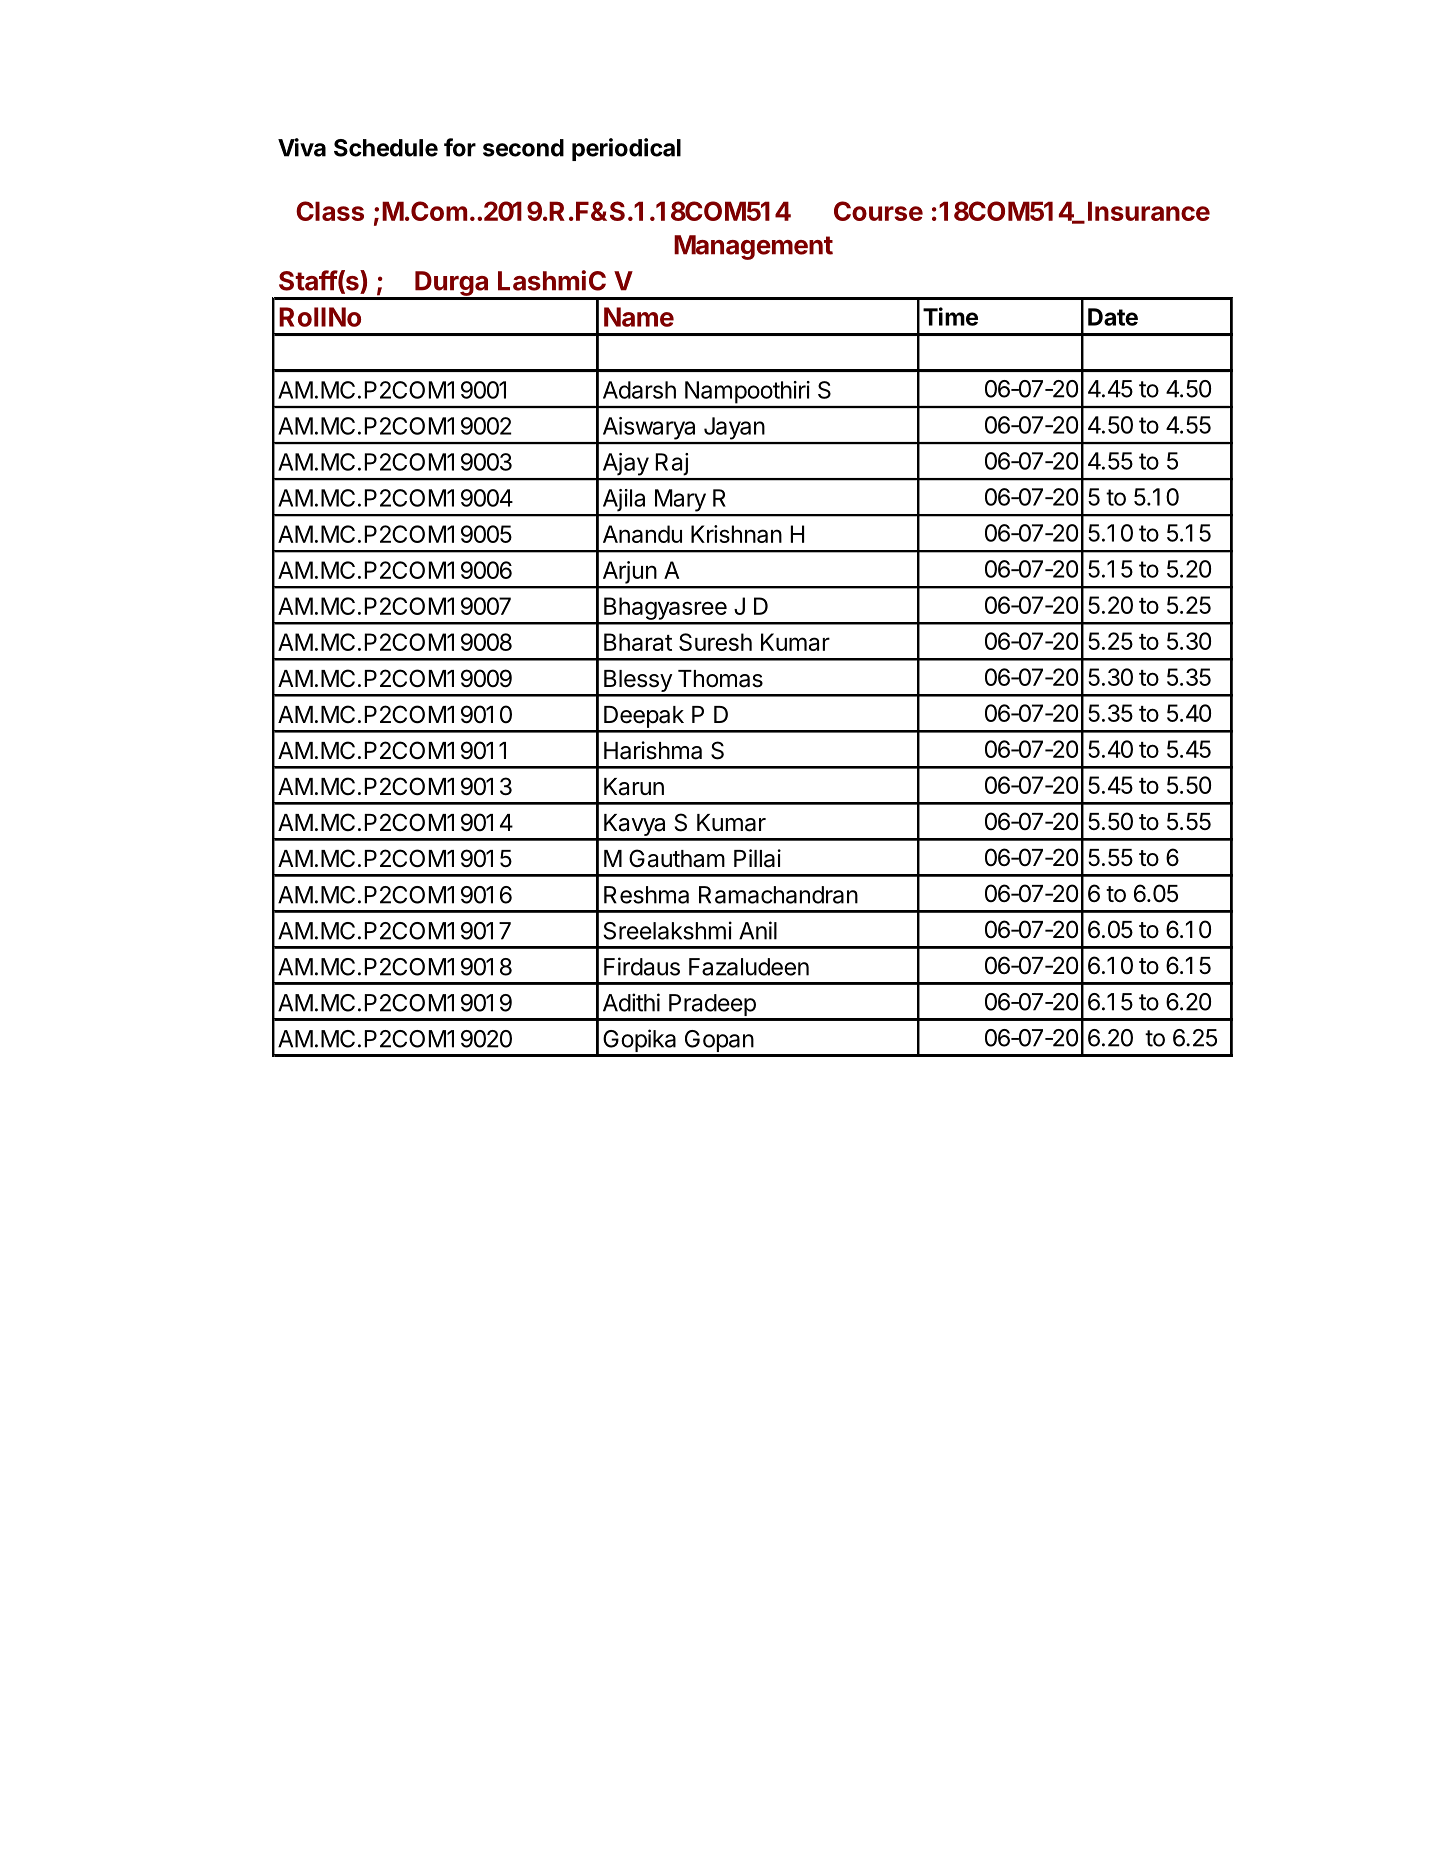 Image resolution: width=1447 pixels, height=1873 pixels. Describe the element at coordinates (736, 534) in the page. I see `Krishnan` at that location.
